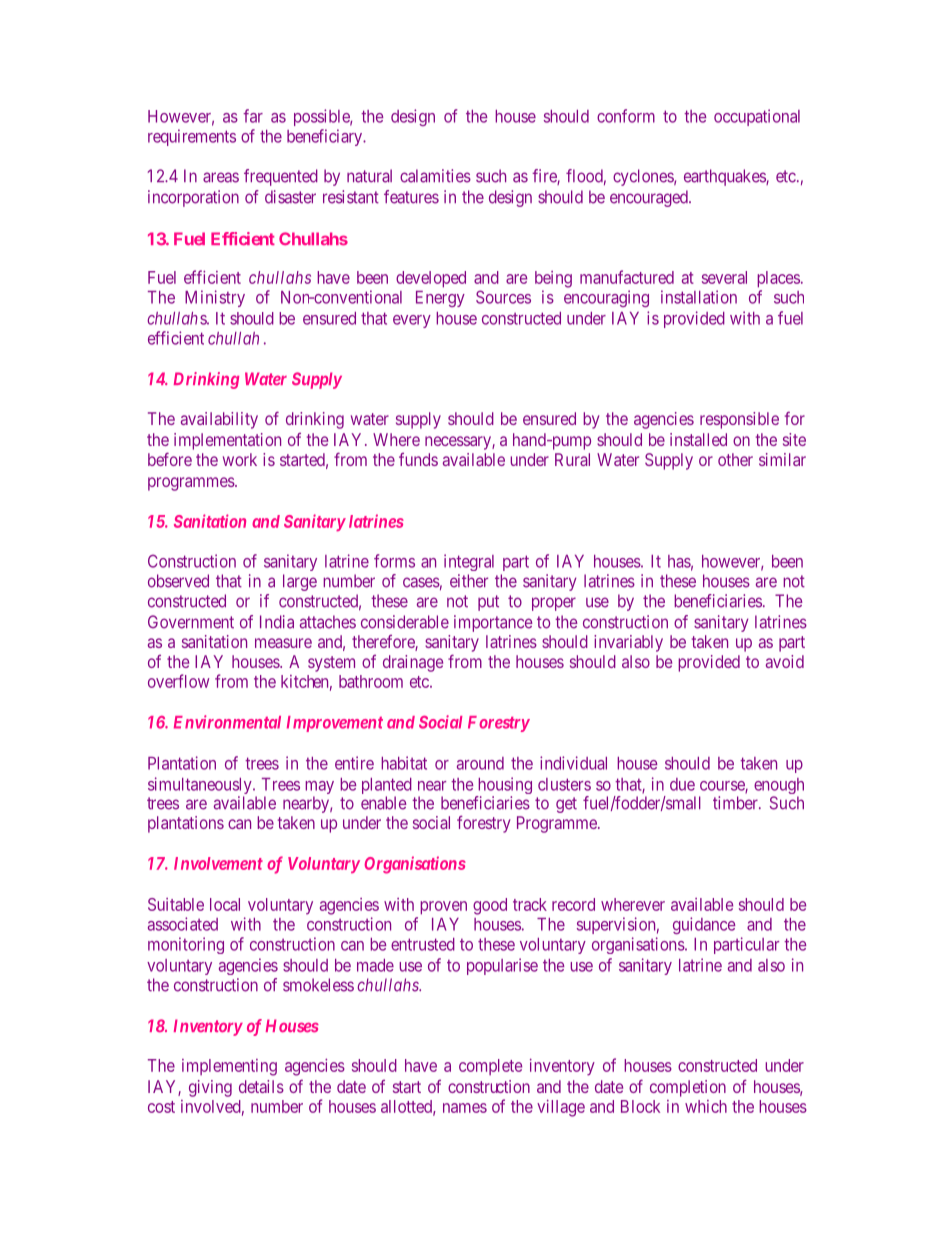 This image has width=952, height=1233. I want to click on put, so click(488, 603).
